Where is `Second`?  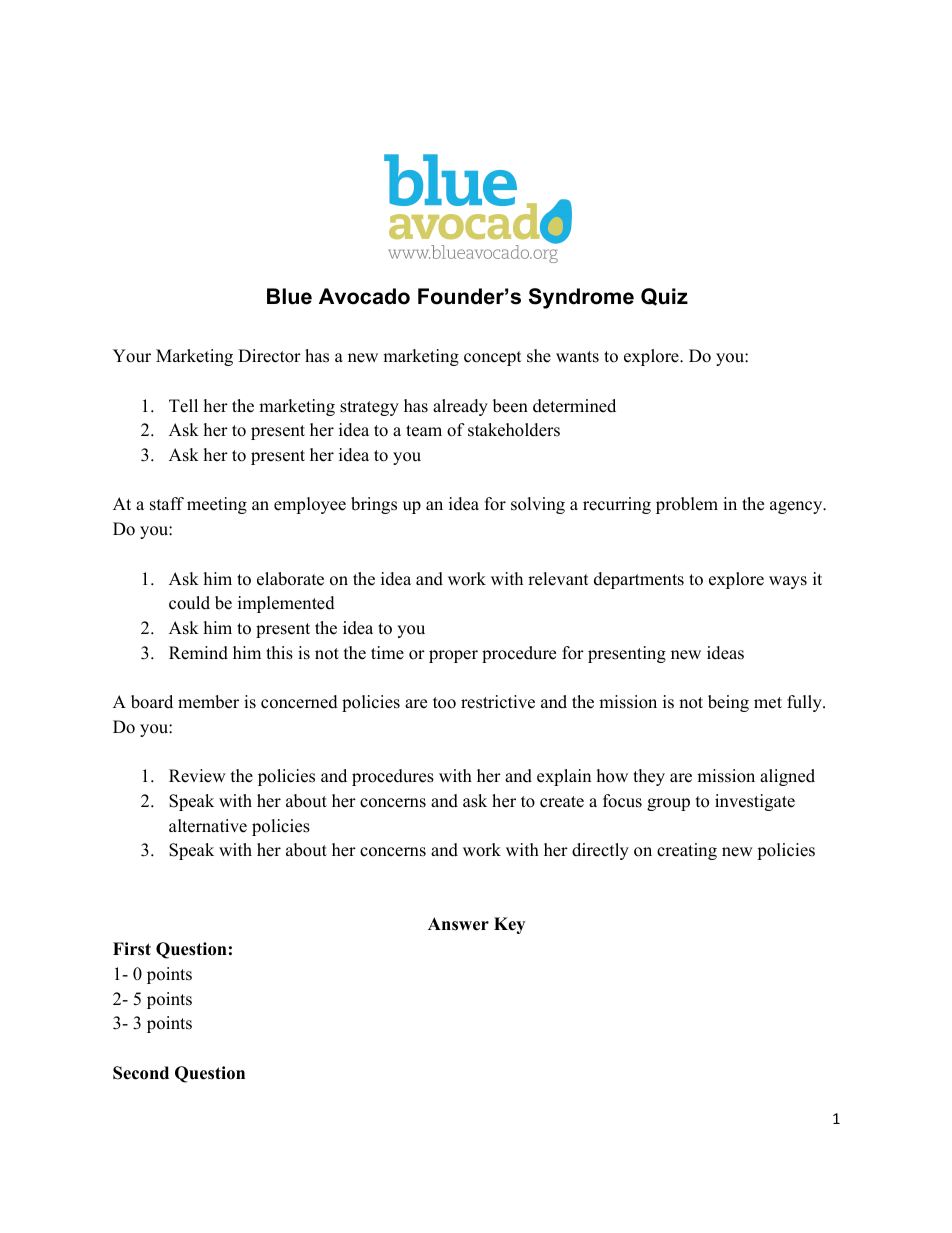 Second is located at coordinates (141, 1073).
